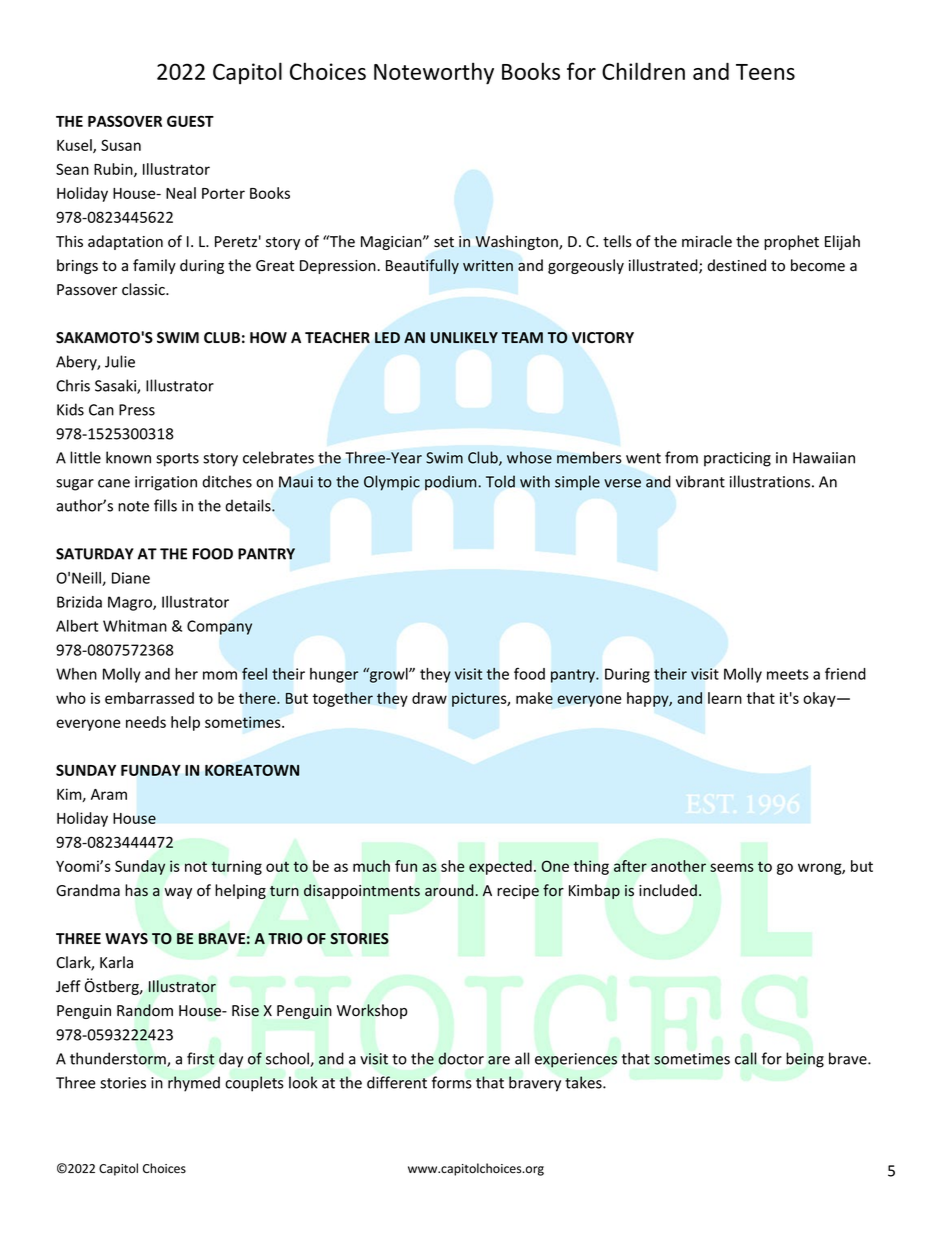 This screenshot has height=1233, width=952. What do you see at coordinates (177, 460) in the screenshot?
I see `sports` at bounding box center [177, 460].
